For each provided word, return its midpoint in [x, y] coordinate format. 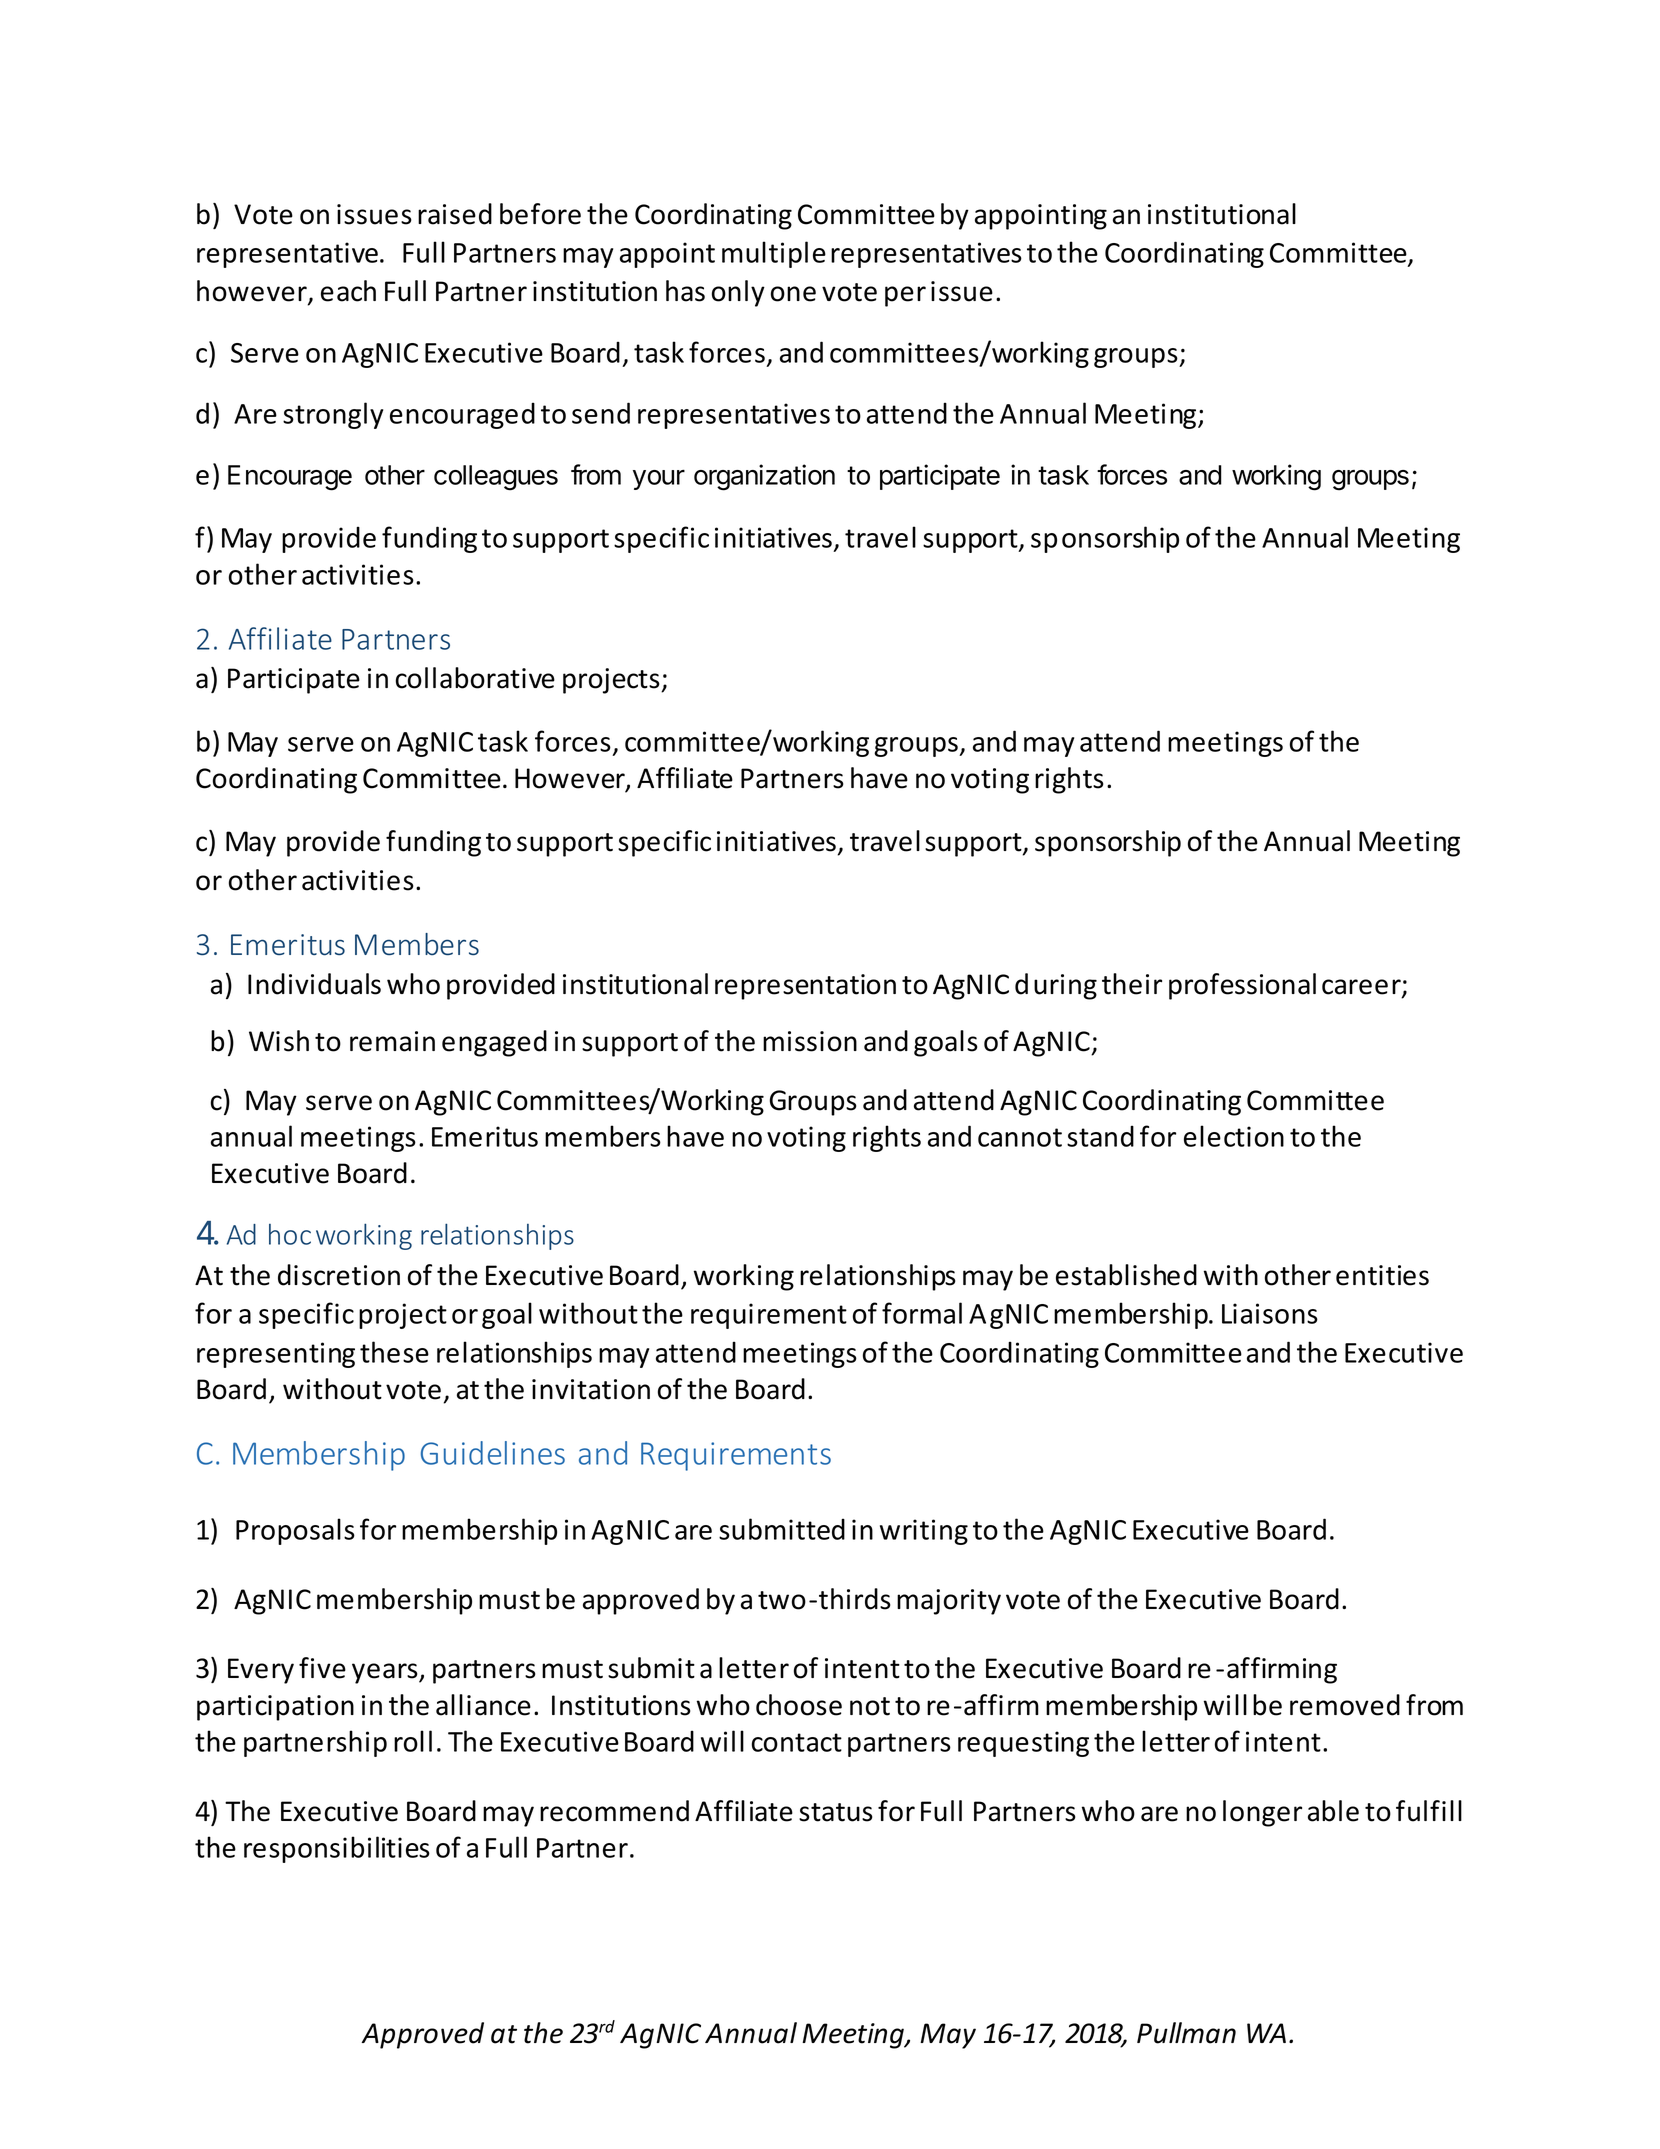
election [1234, 1136]
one [793, 294]
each [348, 291]
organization [764, 477]
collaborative [475, 678]
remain [392, 1041]
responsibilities [337, 1849]
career [1362, 988]
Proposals [295, 1531]
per [905, 296]
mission [810, 1041]
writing [924, 1532]
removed [1345, 1705]
